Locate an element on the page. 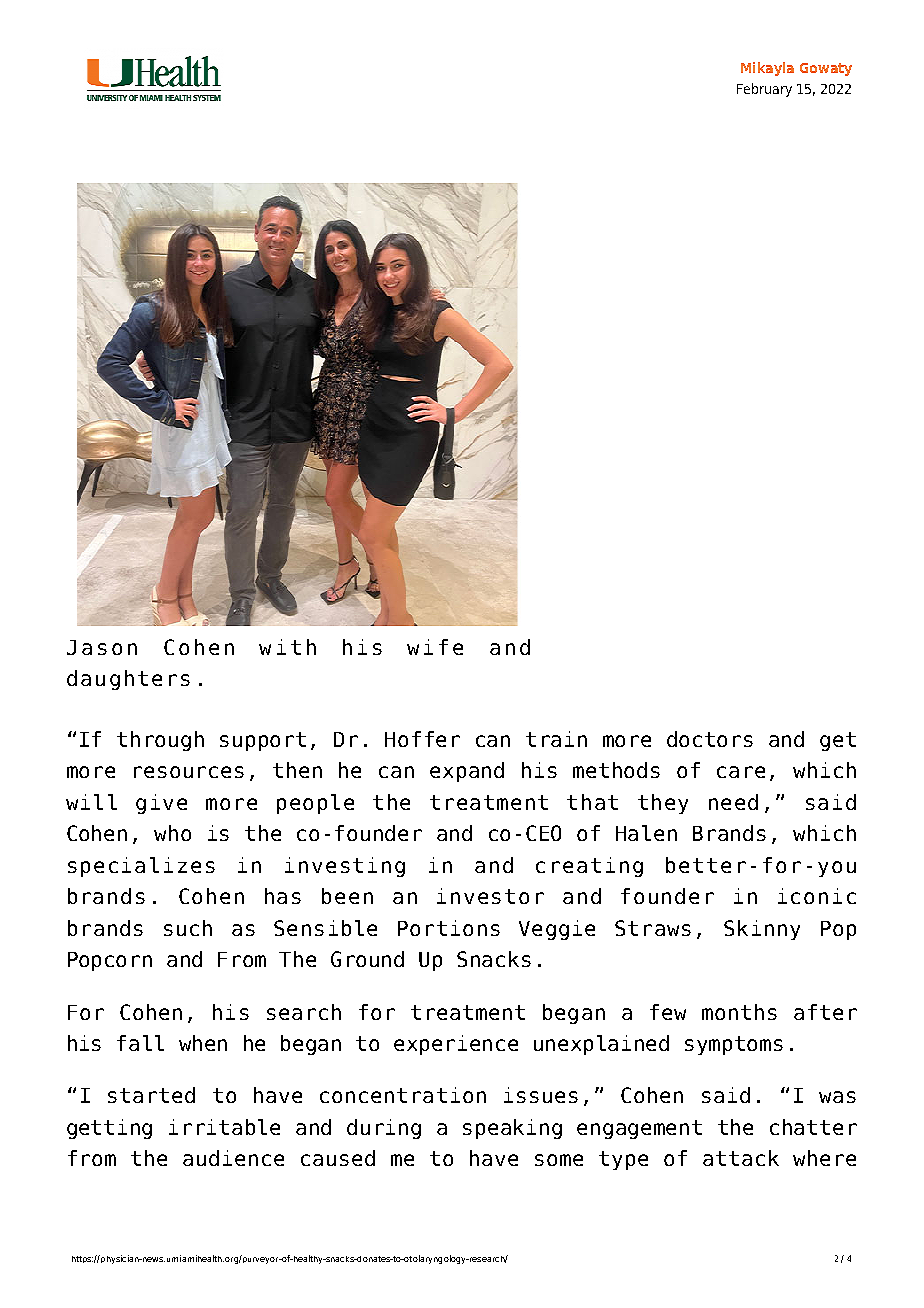  irritable is located at coordinates (224, 1127).
